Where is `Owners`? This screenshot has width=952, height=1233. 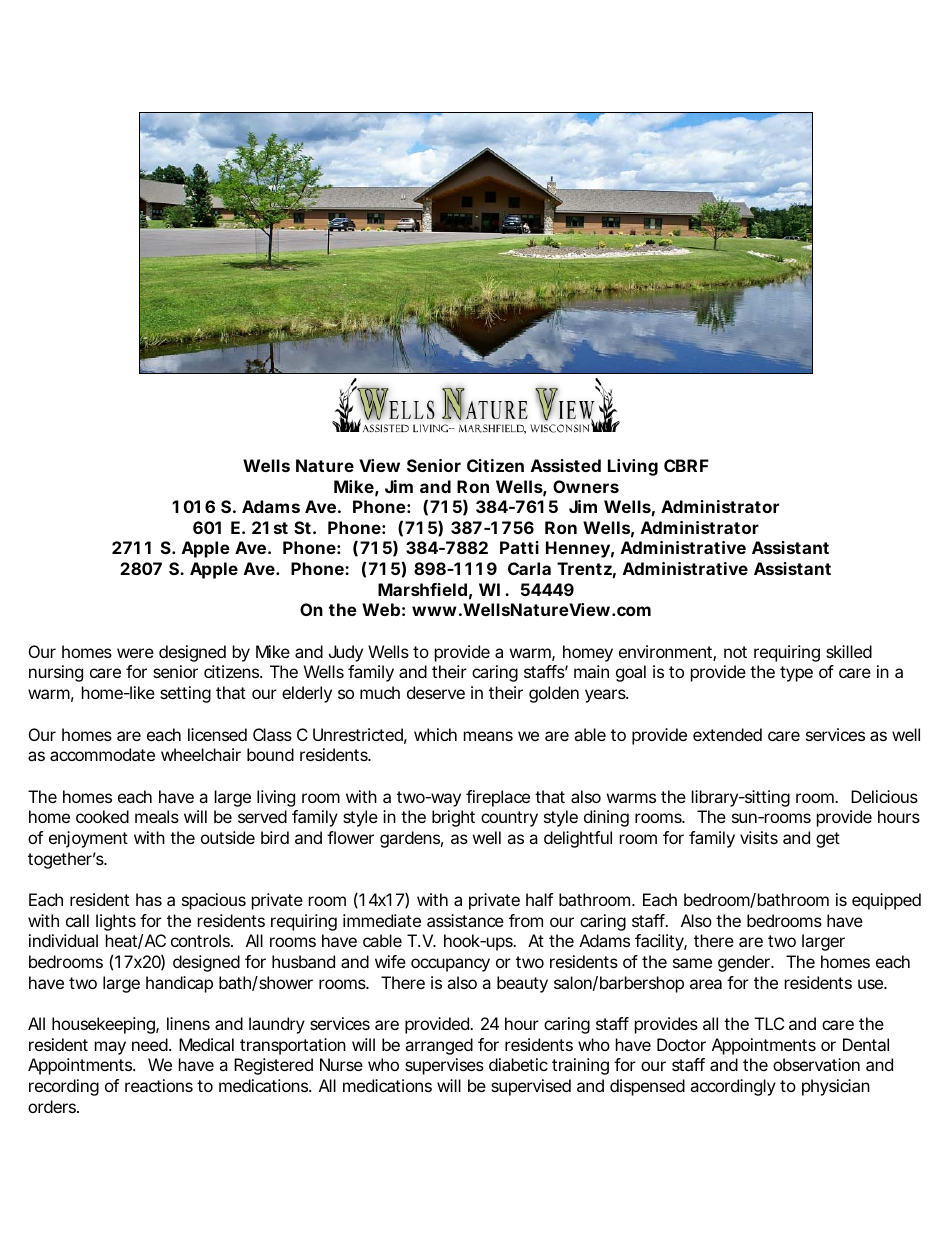 Owners is located at coordinates (586, 486).
